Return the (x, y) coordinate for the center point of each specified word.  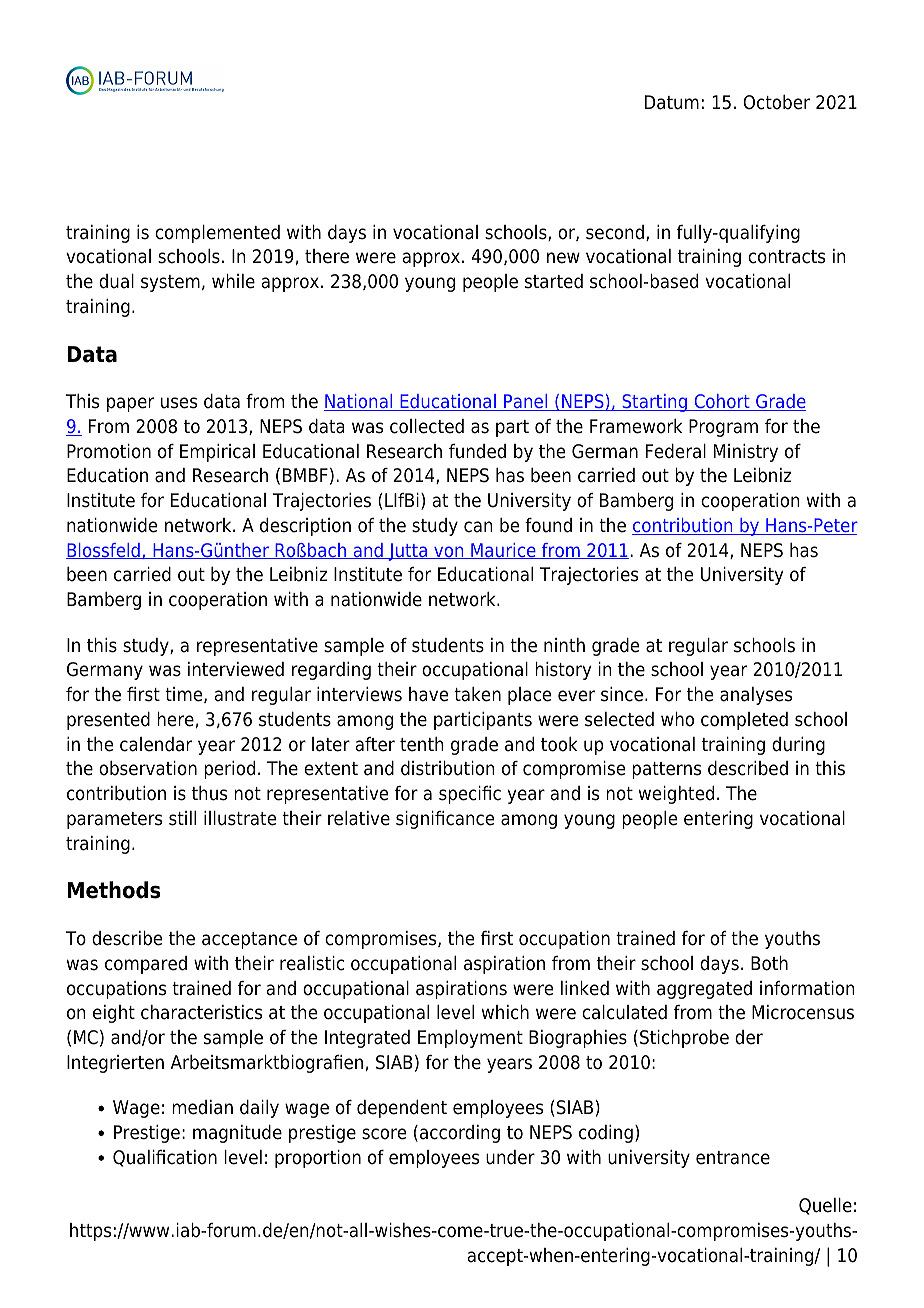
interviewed (236, 669)
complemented (217, 234)
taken (477, 694)
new (563, 258)
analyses (756, 696)
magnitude (237, 1134)
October (776, 102)
